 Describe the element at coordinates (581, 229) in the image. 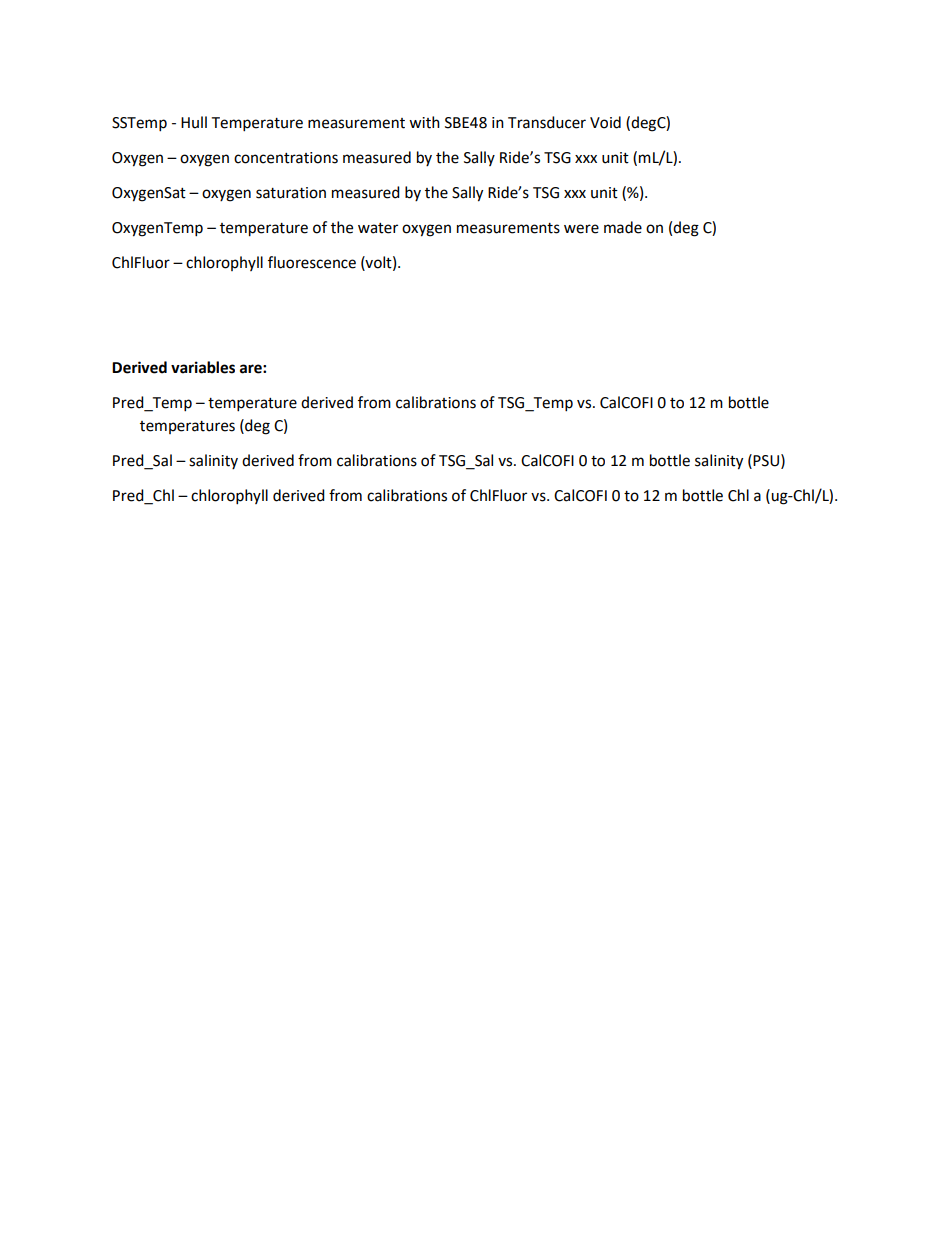

I see `were` at that location.
